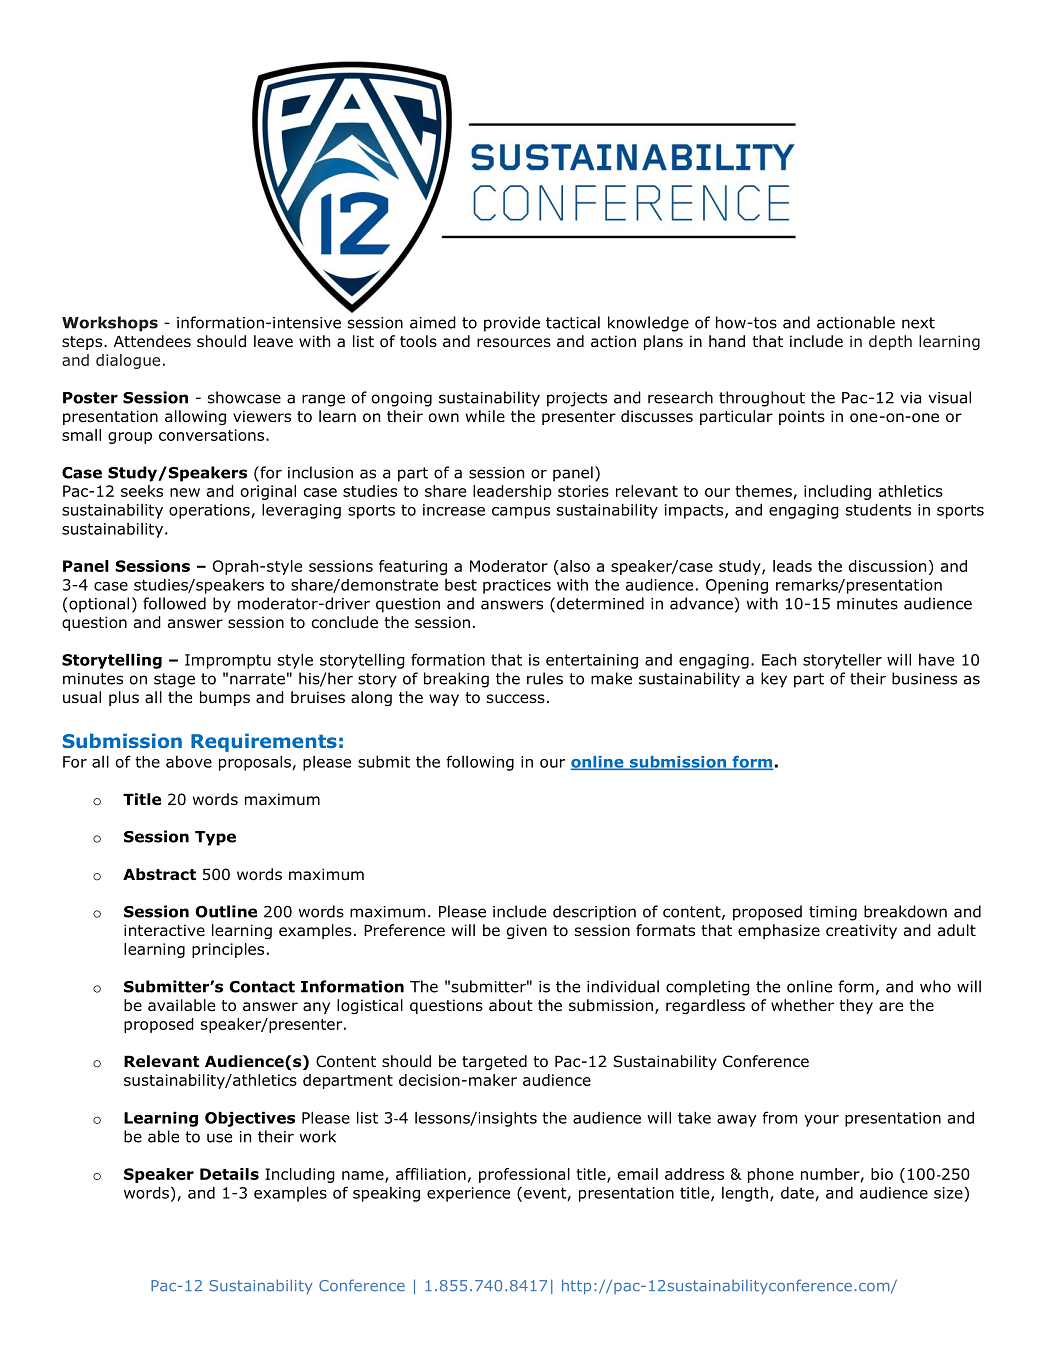 The width and height of the screenshot is (1048, 1356). What do you see at coordinates (514, 343) in the screenshot?
I see `resources` at bounding box center [514, 343].
